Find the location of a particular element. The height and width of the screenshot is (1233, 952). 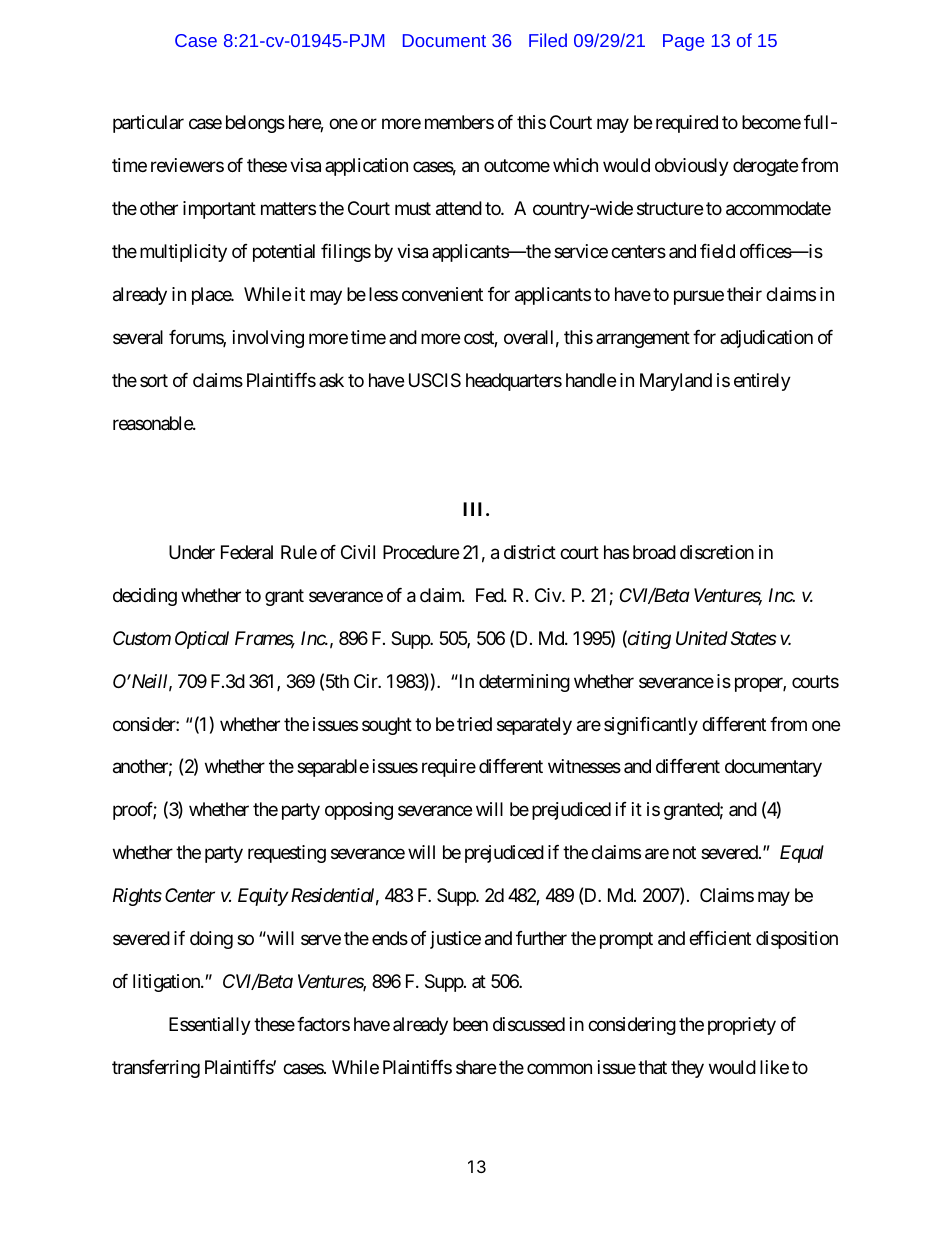

Equal is located at coordinates (802, 854).
